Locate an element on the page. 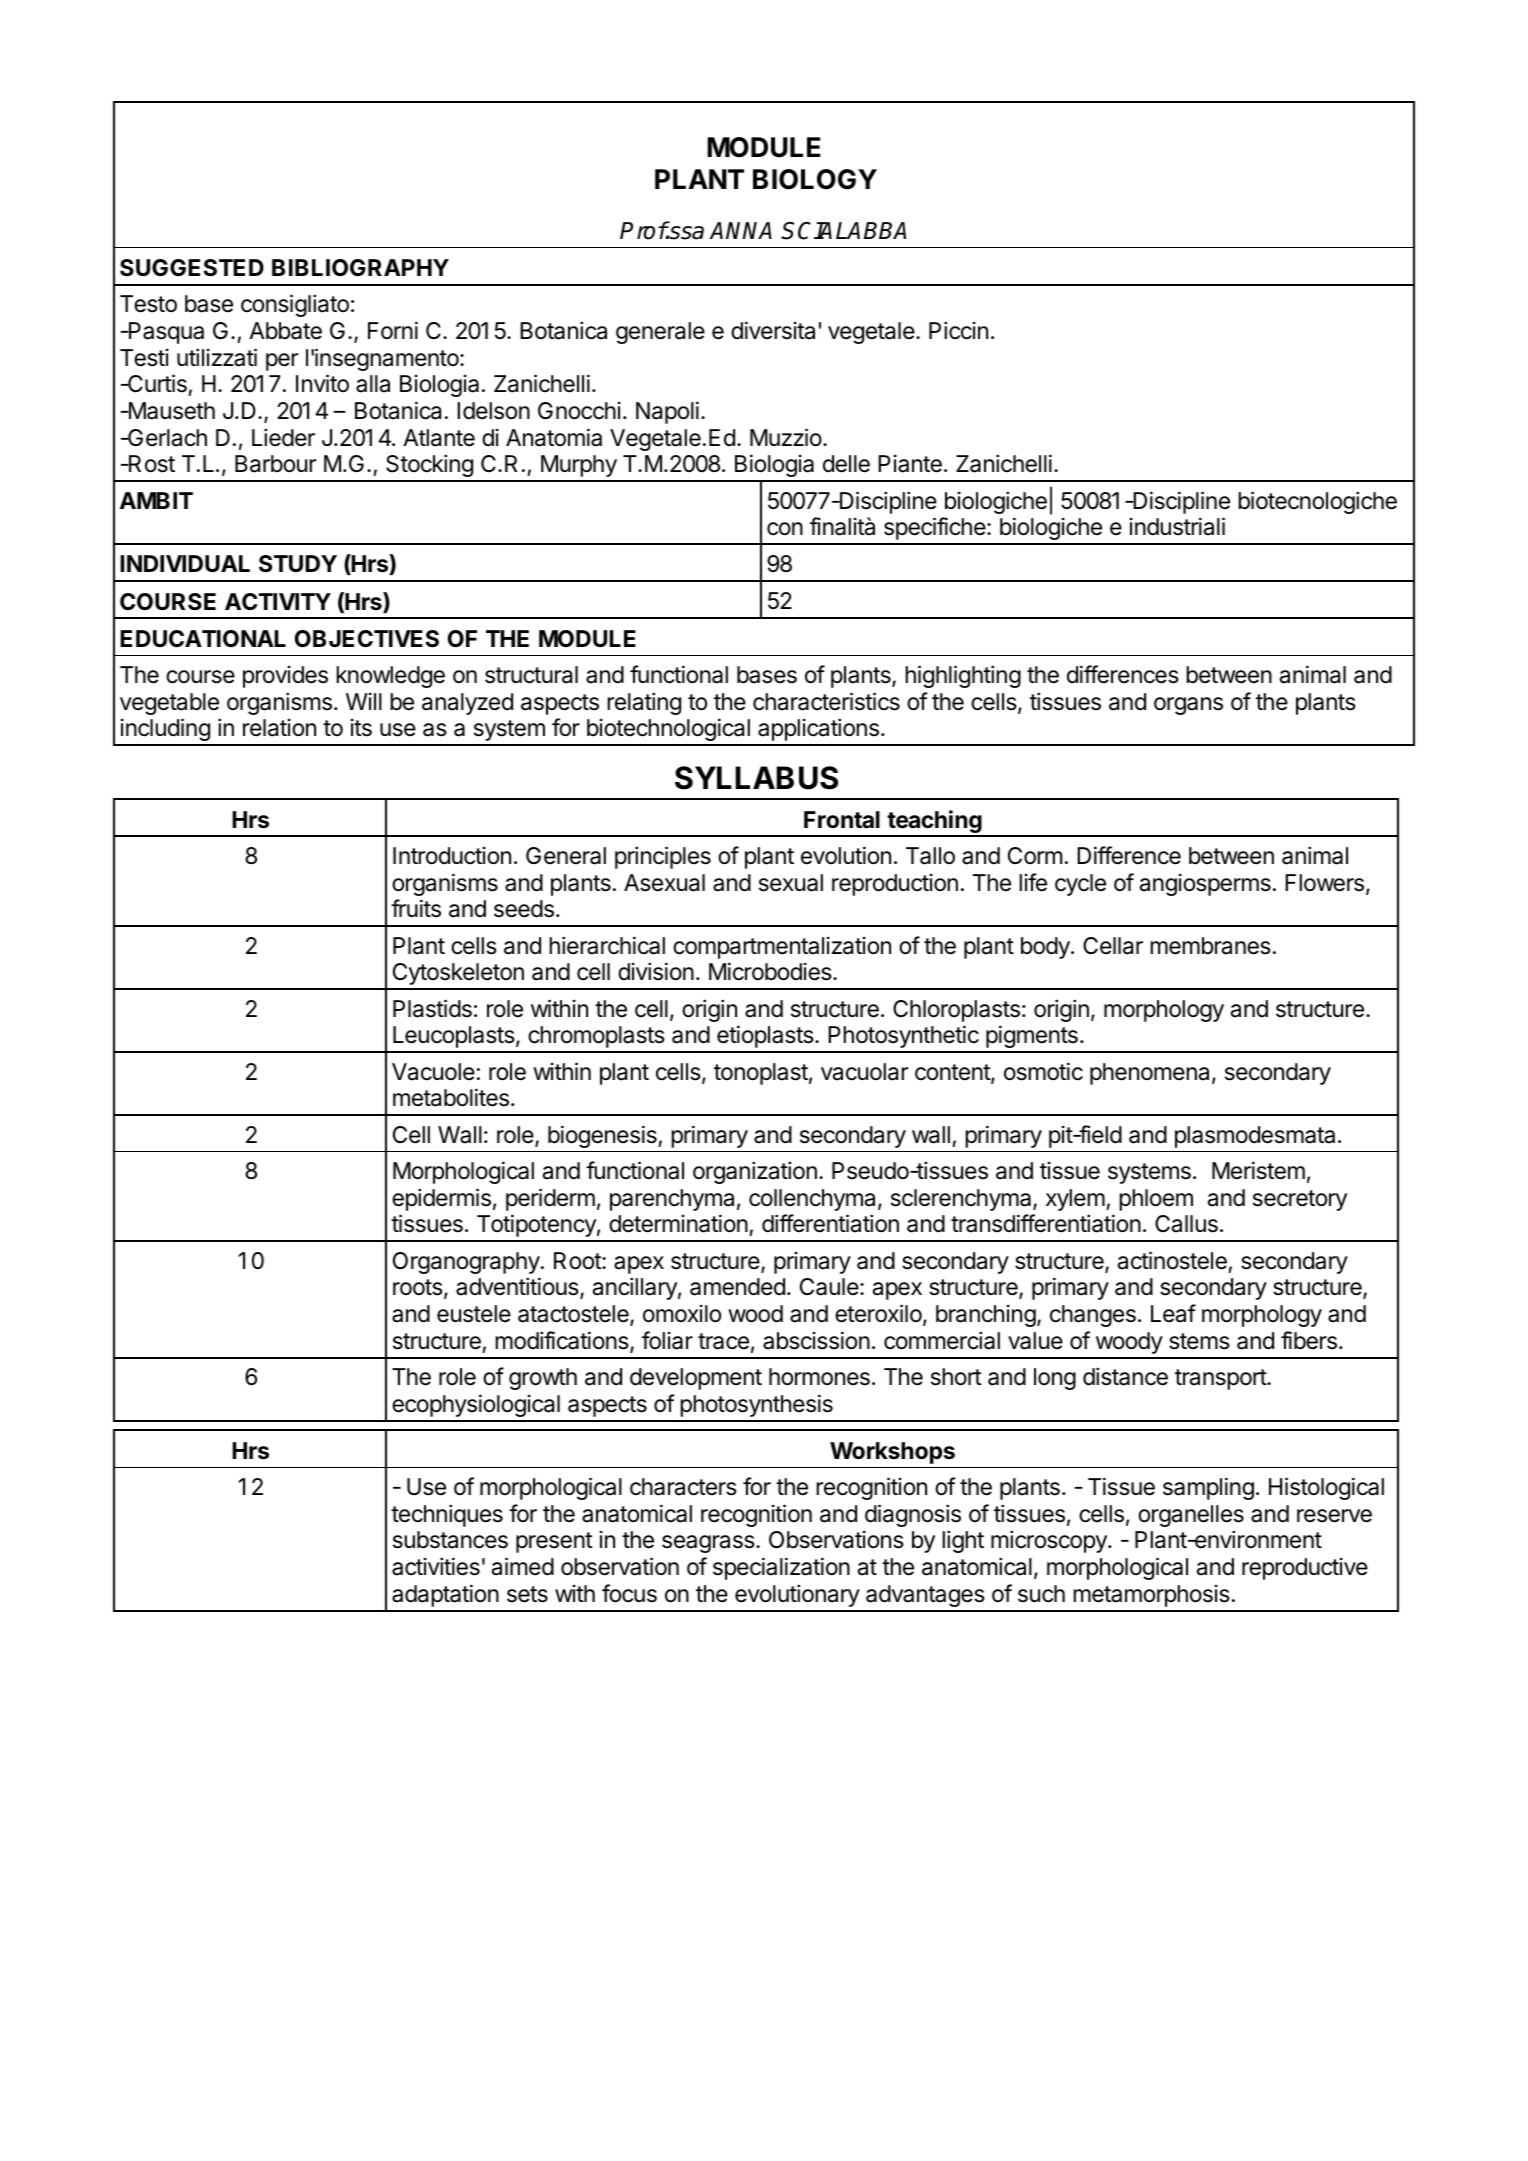 Image resolution: width=1528 pixels, height=2161 pixels. fruits is located at coordinates (416, 908).
